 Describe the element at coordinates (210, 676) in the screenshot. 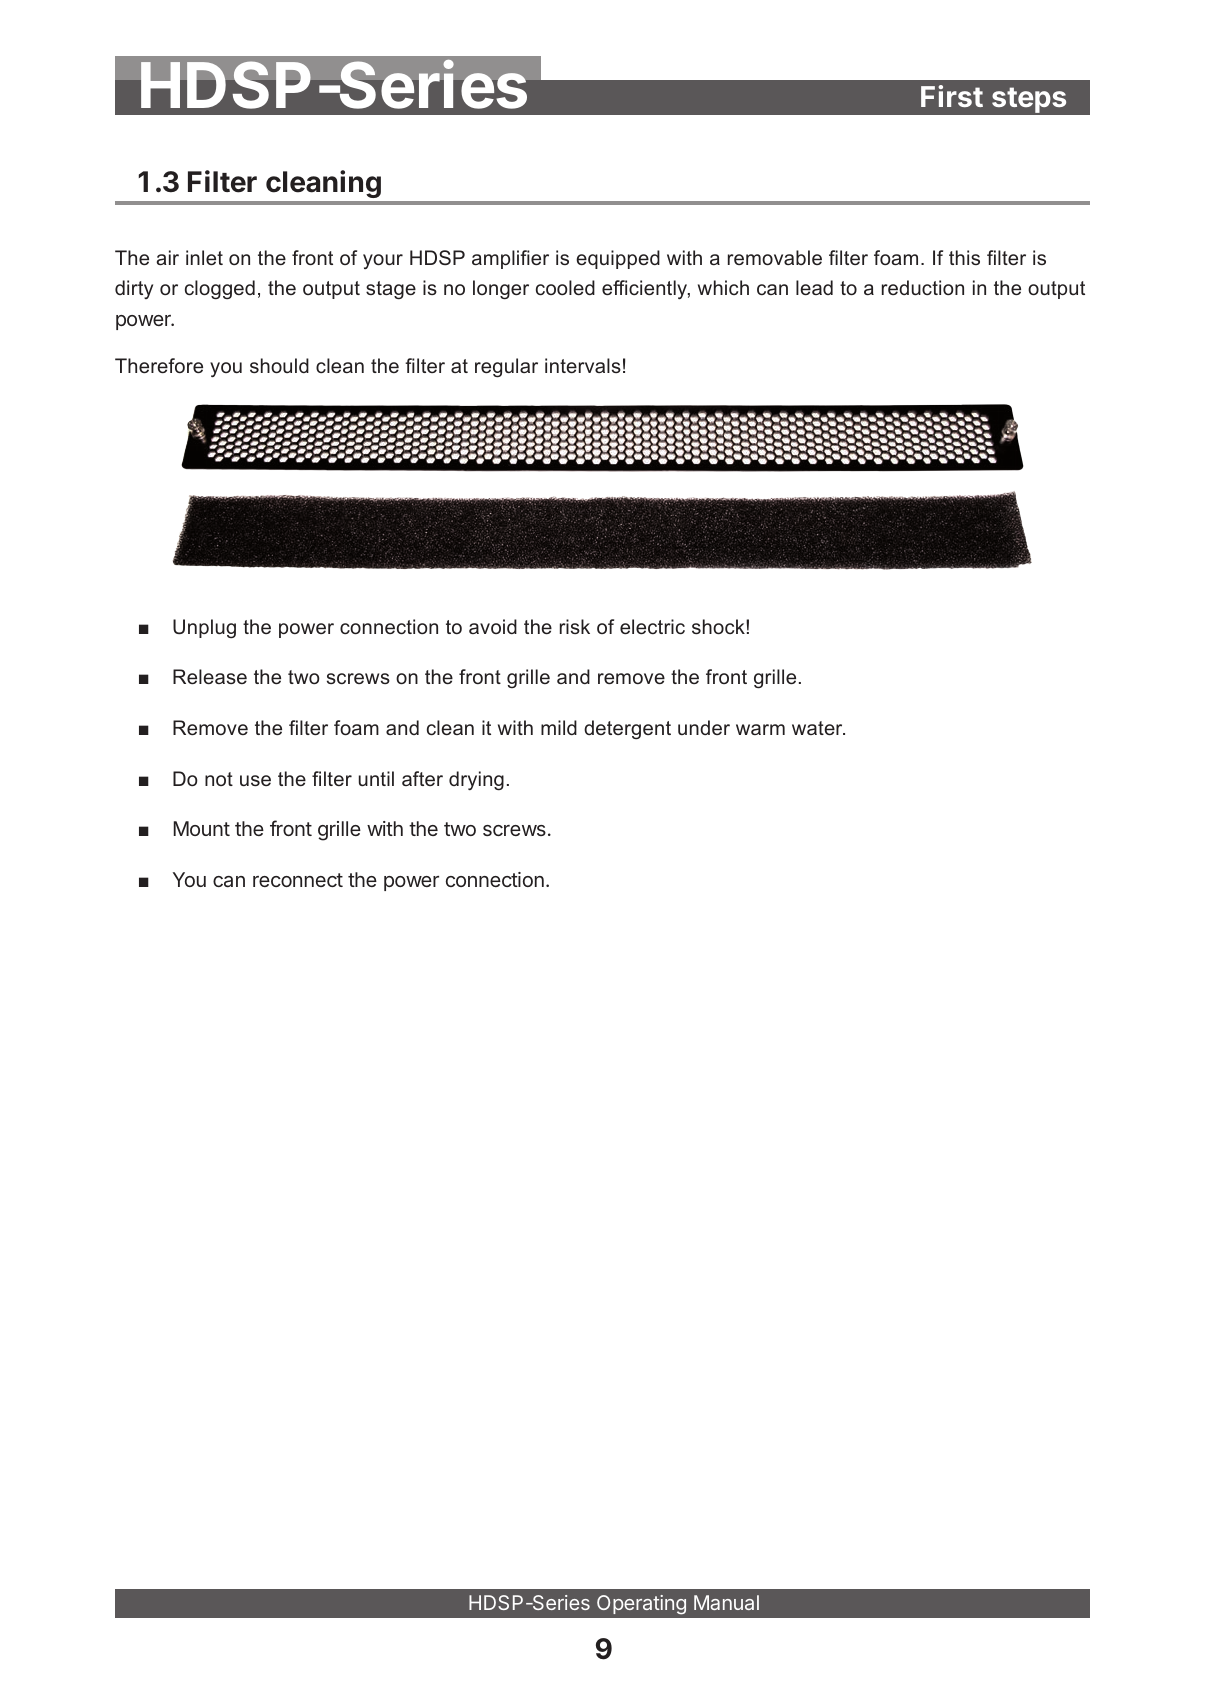

I see `Release` at that location.
